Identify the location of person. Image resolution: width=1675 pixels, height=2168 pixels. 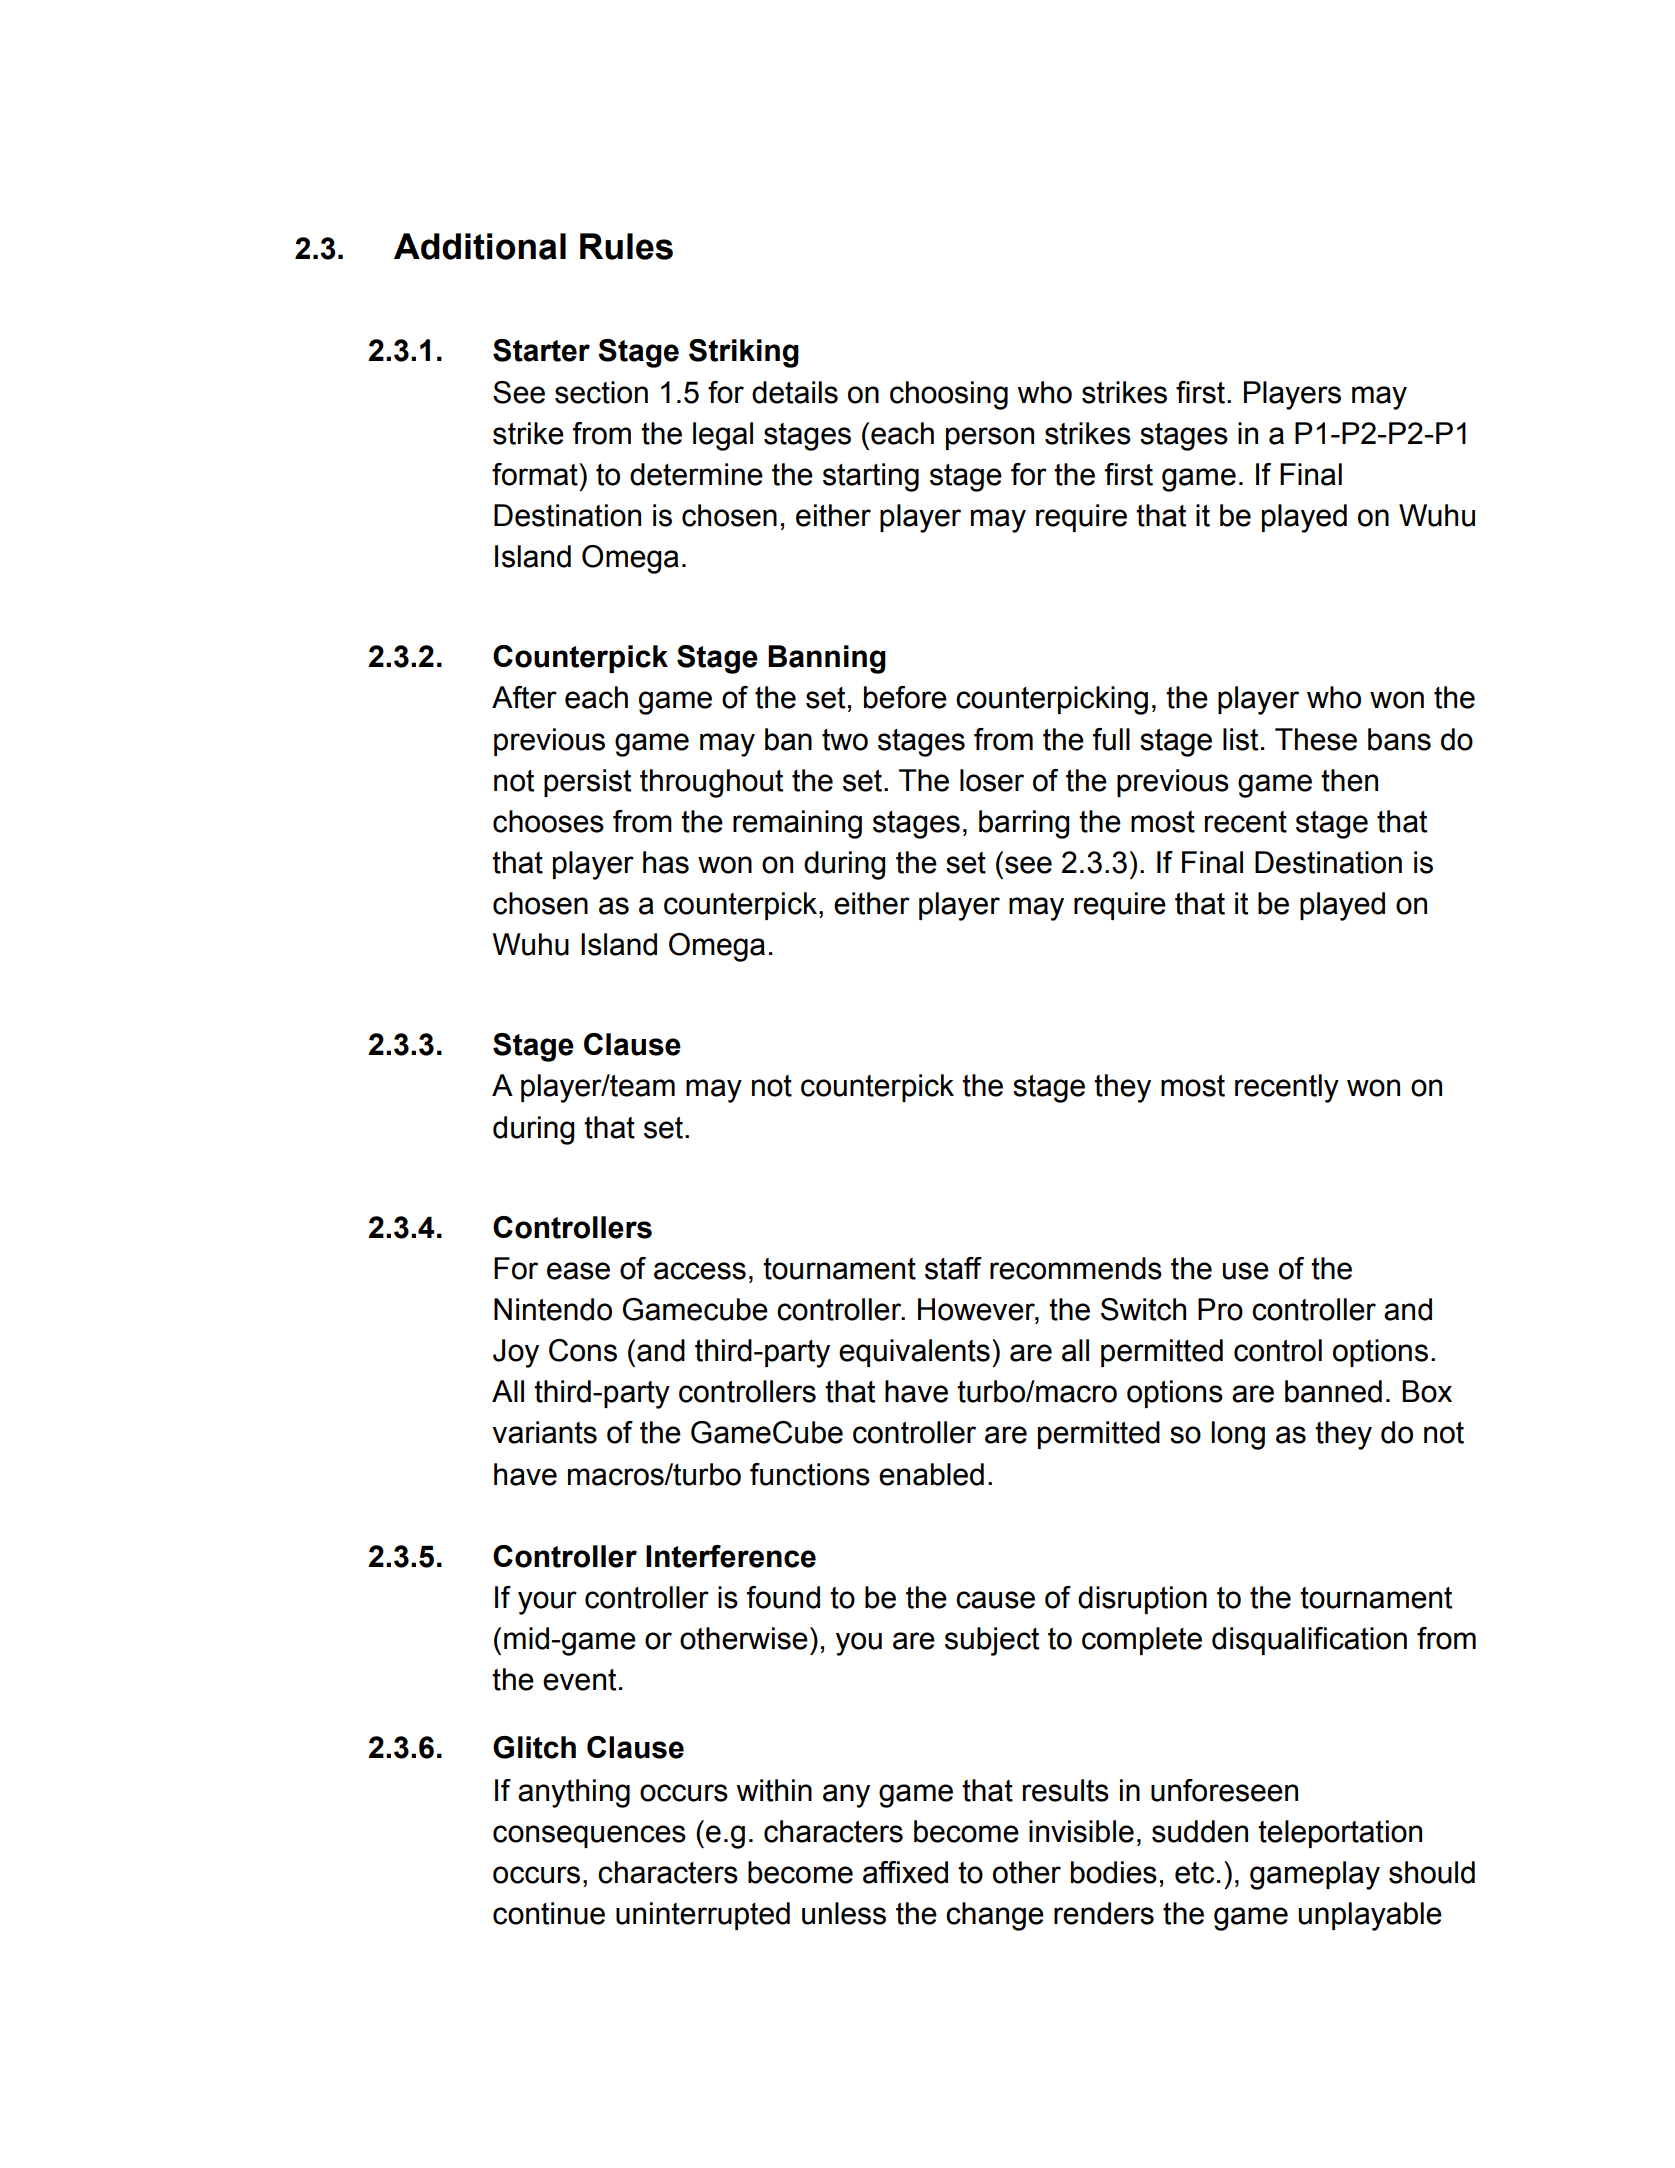
(990, 438).
